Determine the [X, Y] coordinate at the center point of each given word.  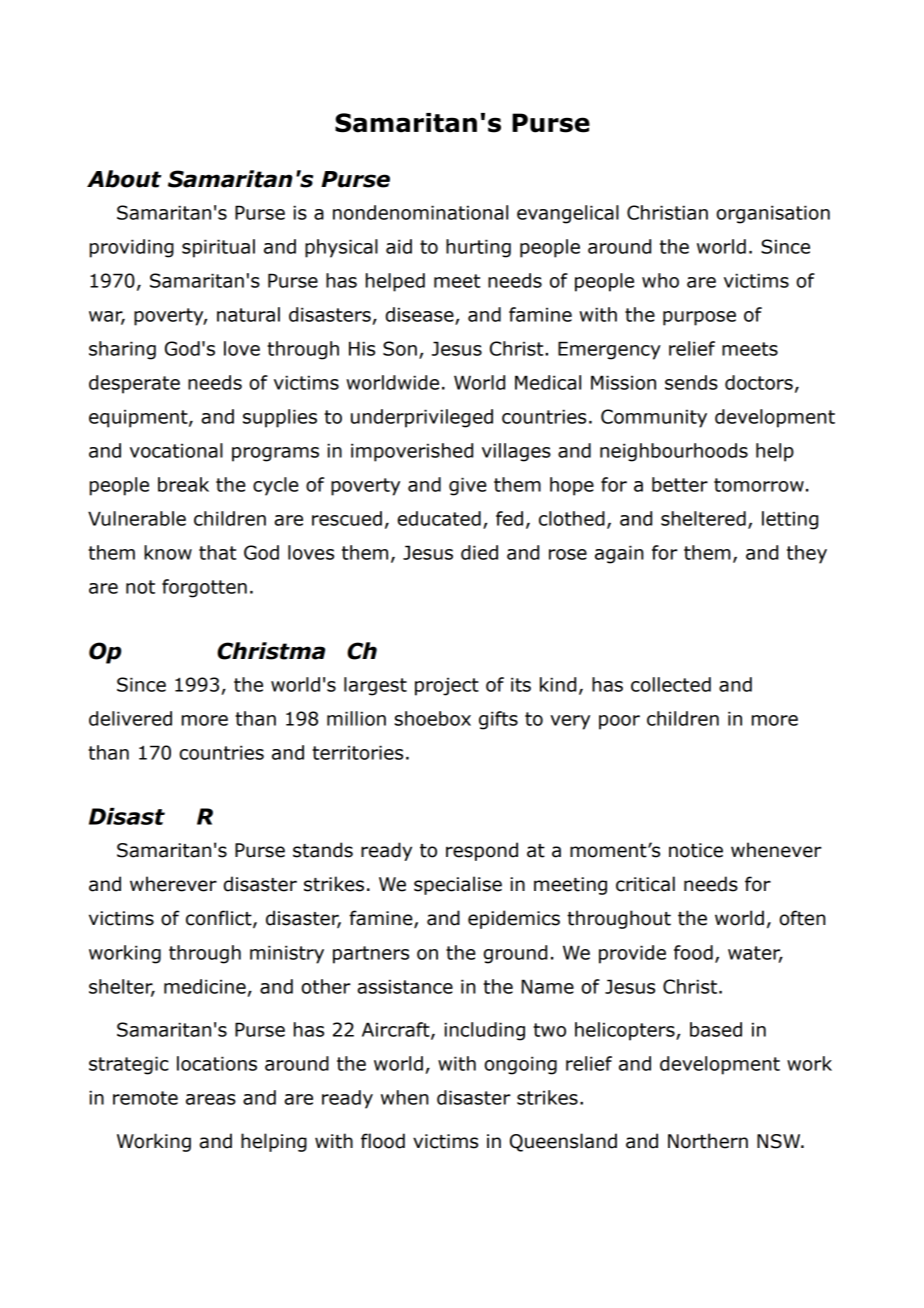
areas [211, 1099]
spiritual [218, 248]
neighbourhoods [674, 452]
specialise [458, 885]
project [447, 686]
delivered [130, 718]
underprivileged [422, 418]
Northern [708, 1141]
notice [696, 850]
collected [671, 684]
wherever [173, 884]
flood [383, 1141]
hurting [478, 248]
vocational [176, 450]
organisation [773, 214]
